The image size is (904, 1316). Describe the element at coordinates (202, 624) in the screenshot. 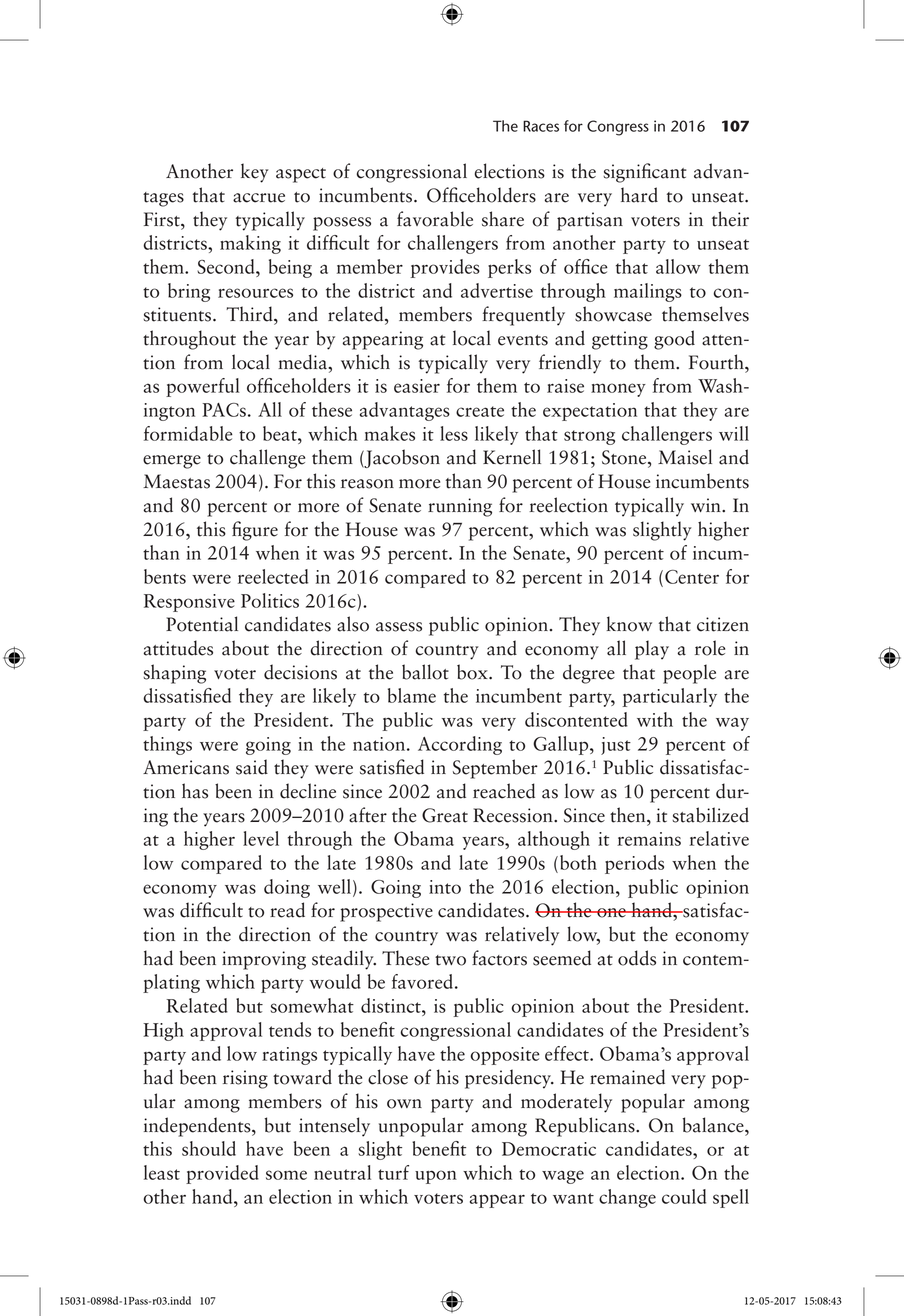

I see `Potential` at that location.
